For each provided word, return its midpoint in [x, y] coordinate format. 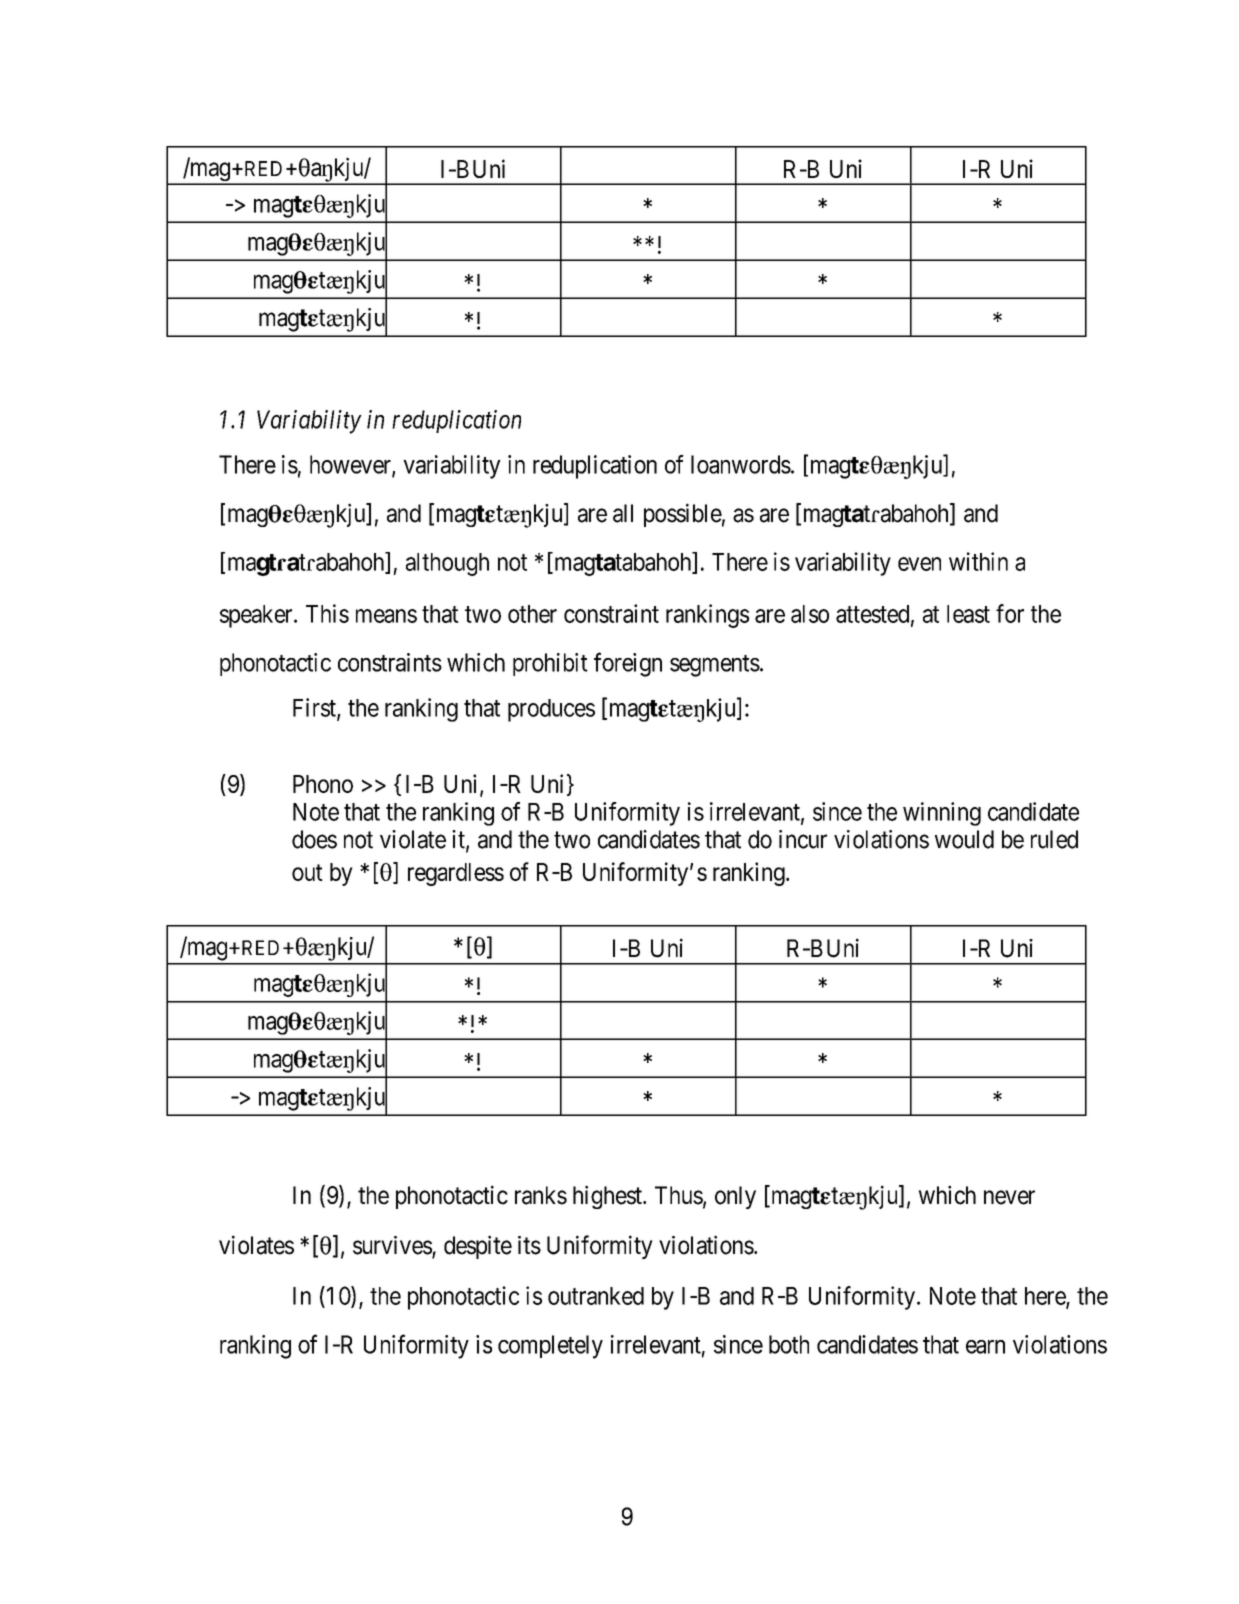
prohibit [550, 664]
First [315, 708]
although [447, 564]
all [623, 513]
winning [942, 814]
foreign [628, 664]
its [529, 1245]
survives [393, 1246]
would [964, 839]
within [978, 561]
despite [478, 1247]
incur [803, 839]
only [735, 1197]
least [968, 614]
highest [608, 1197]
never [1009, 1197]
